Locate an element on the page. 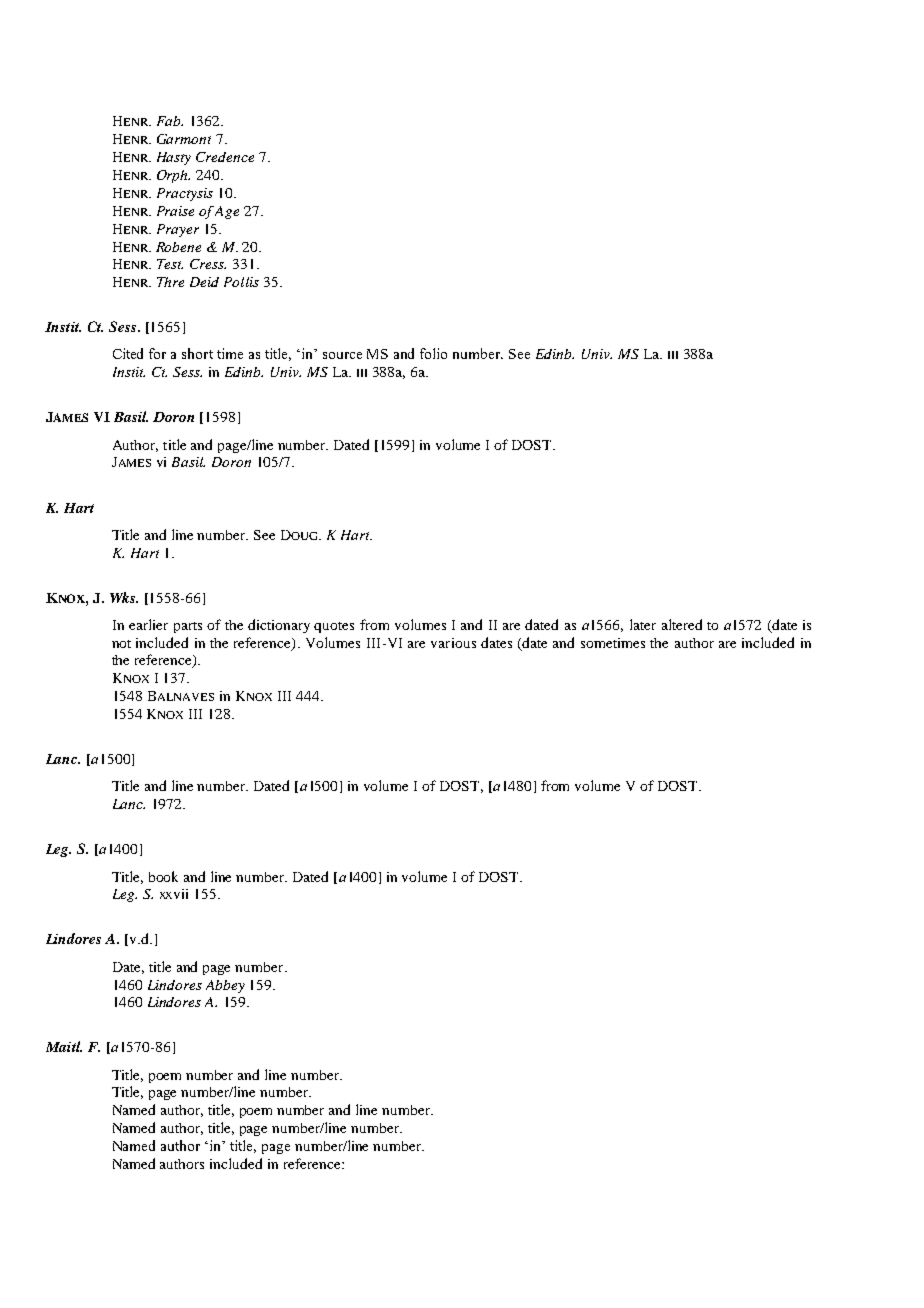 The image size is (924, 1308). Abbey is located at coordinates (225, 986).
